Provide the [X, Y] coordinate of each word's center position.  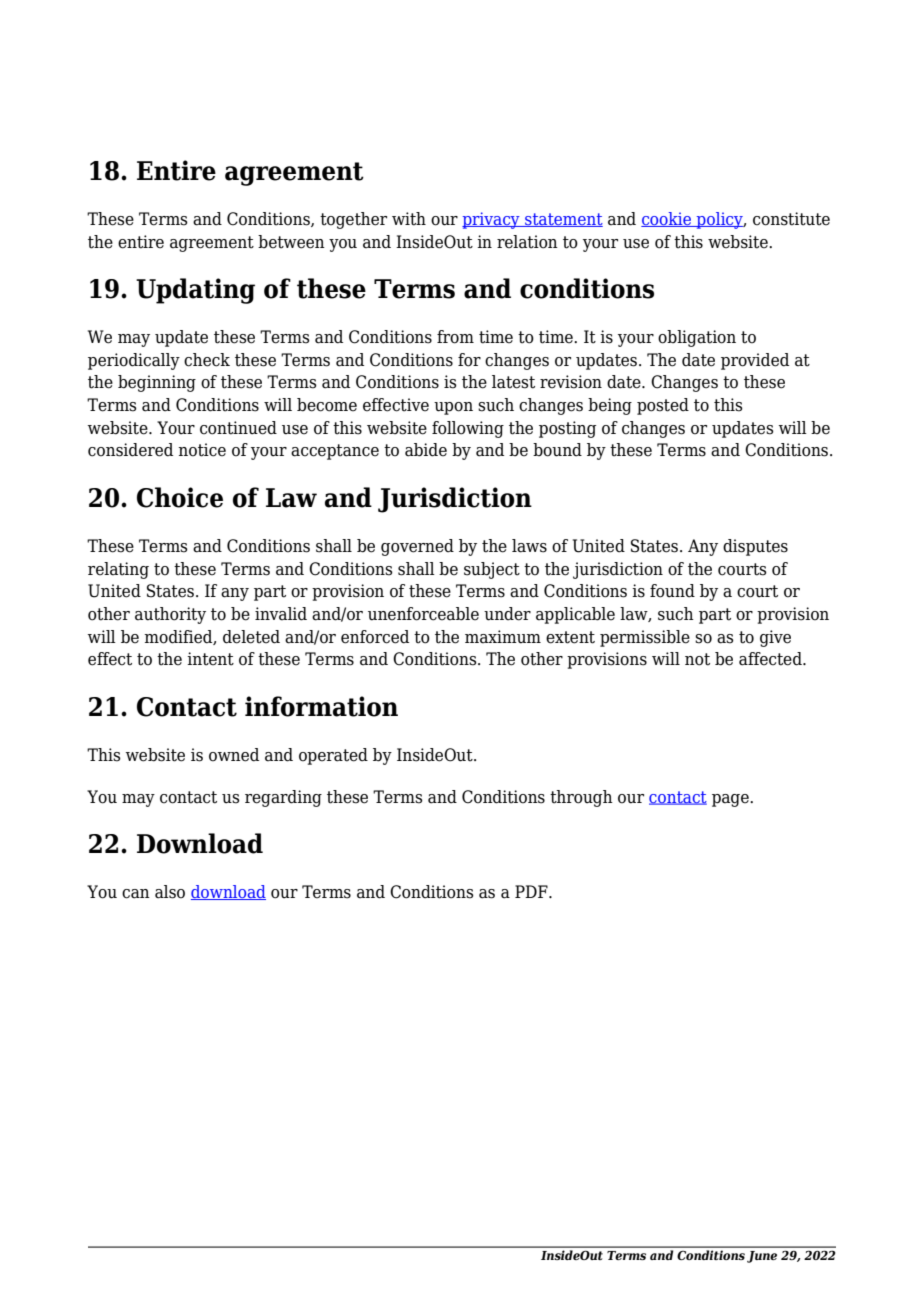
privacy [492, 220]
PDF [532, 891]
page [731, 800]
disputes [755, 547]
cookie [667, 219]
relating [118, 570]
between [291, 242]
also [170, 892]
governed [417, 547]
